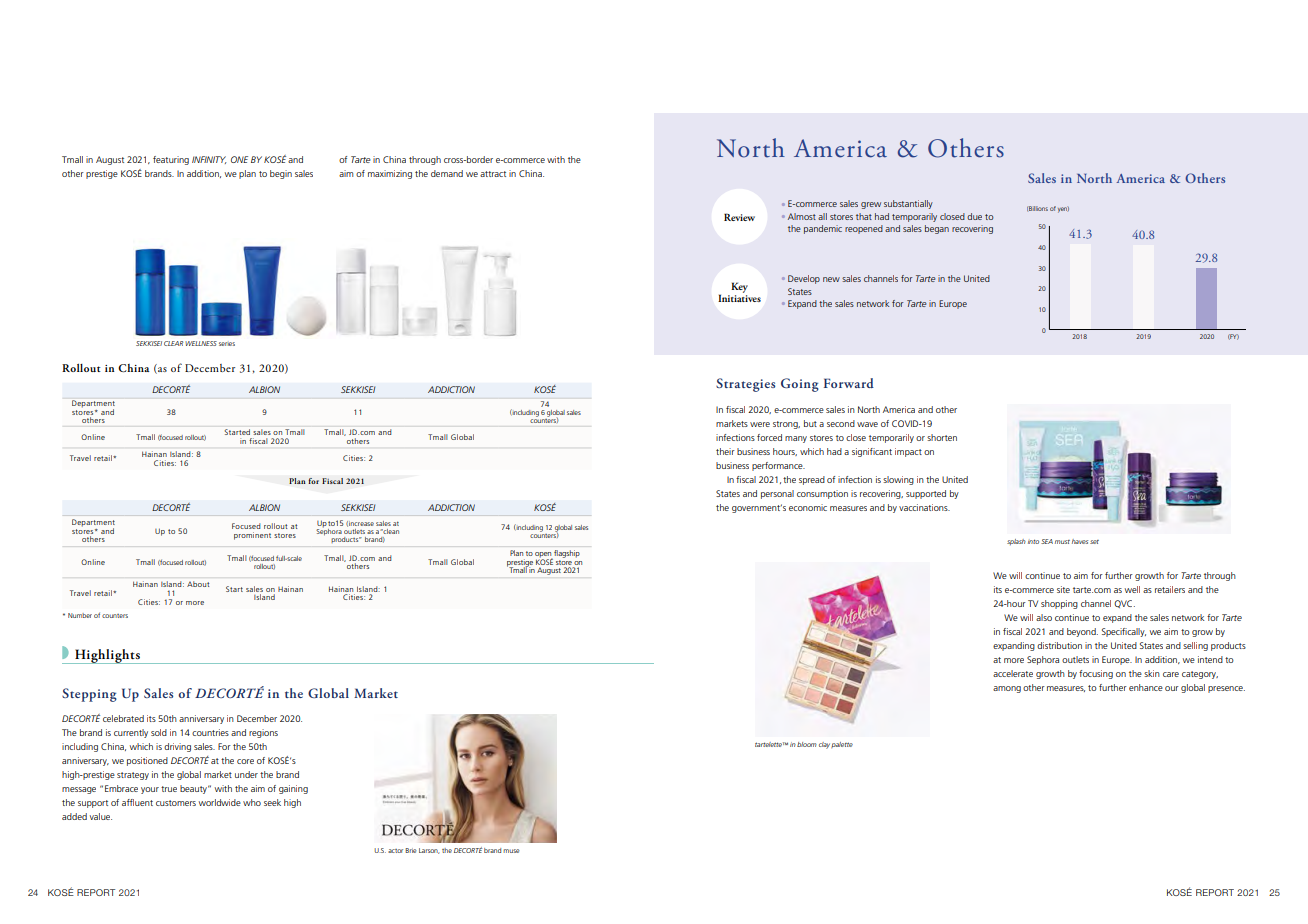 The width and height of the page is (1308, 924). I want to click on shorten, so click(942, 437).
